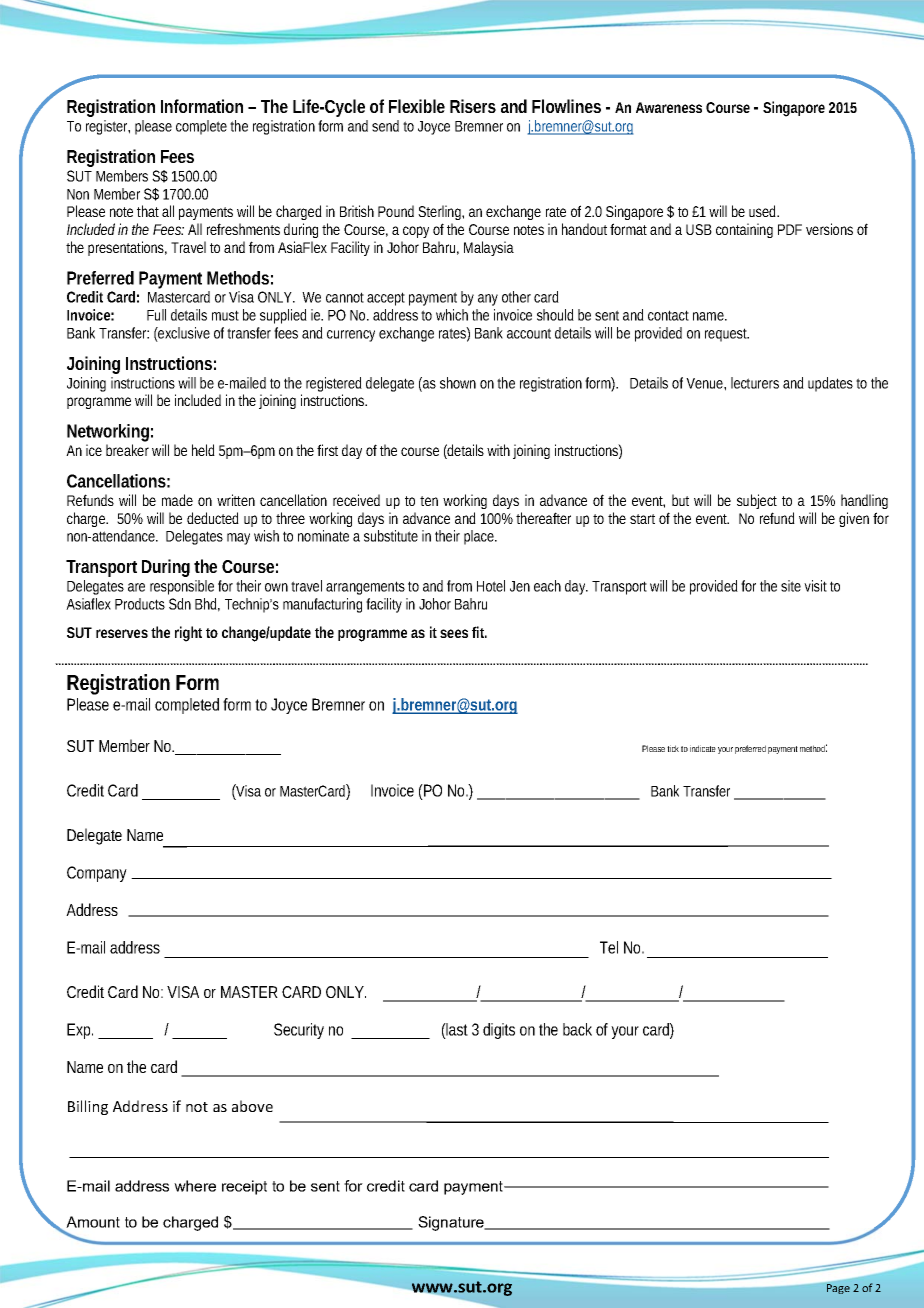 Image resolution: width=924 pixels, height=1308 pixels. I want to click on Company, so click(99, 874).
